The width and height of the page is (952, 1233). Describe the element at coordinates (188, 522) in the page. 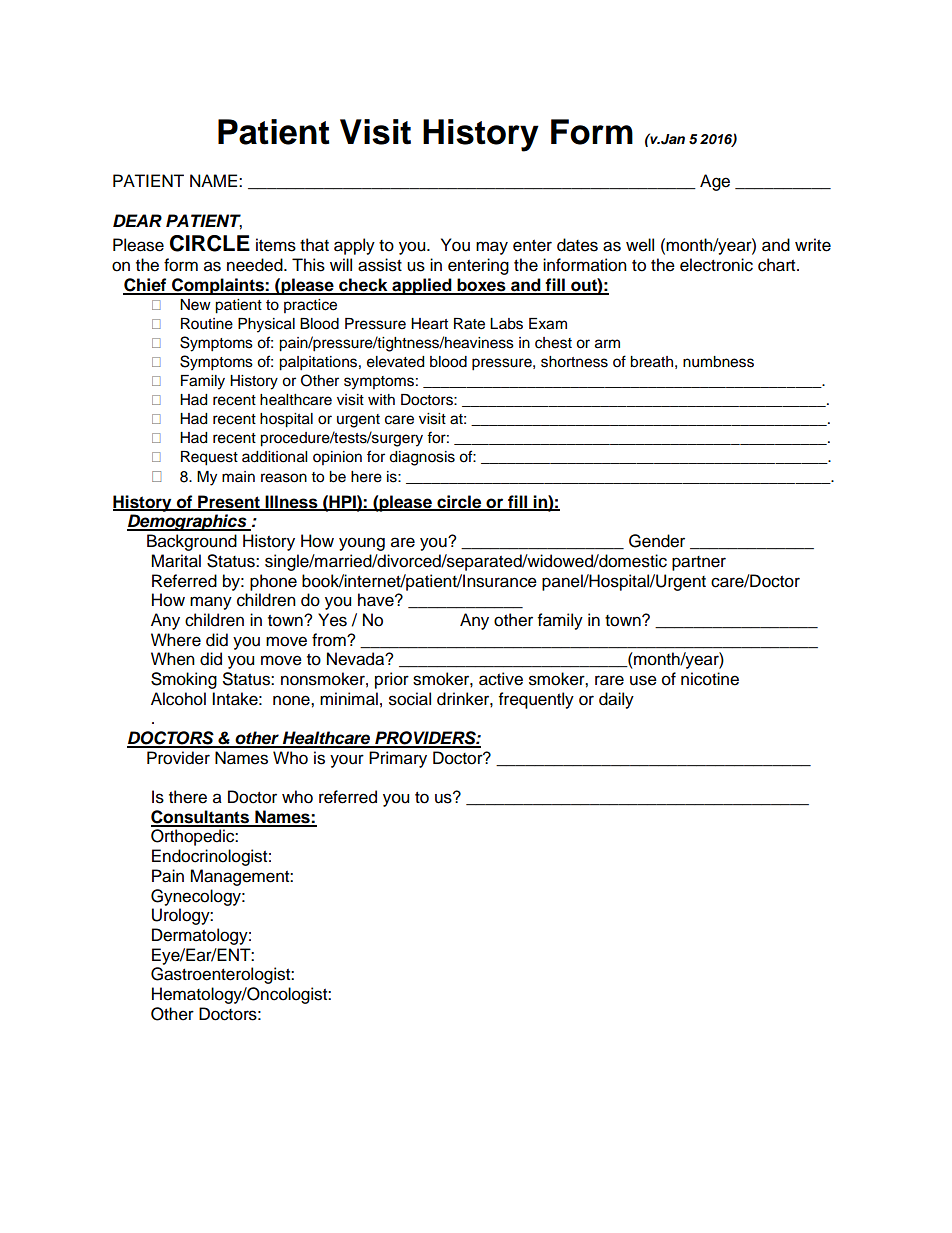

I see `Demographics` at that location.
